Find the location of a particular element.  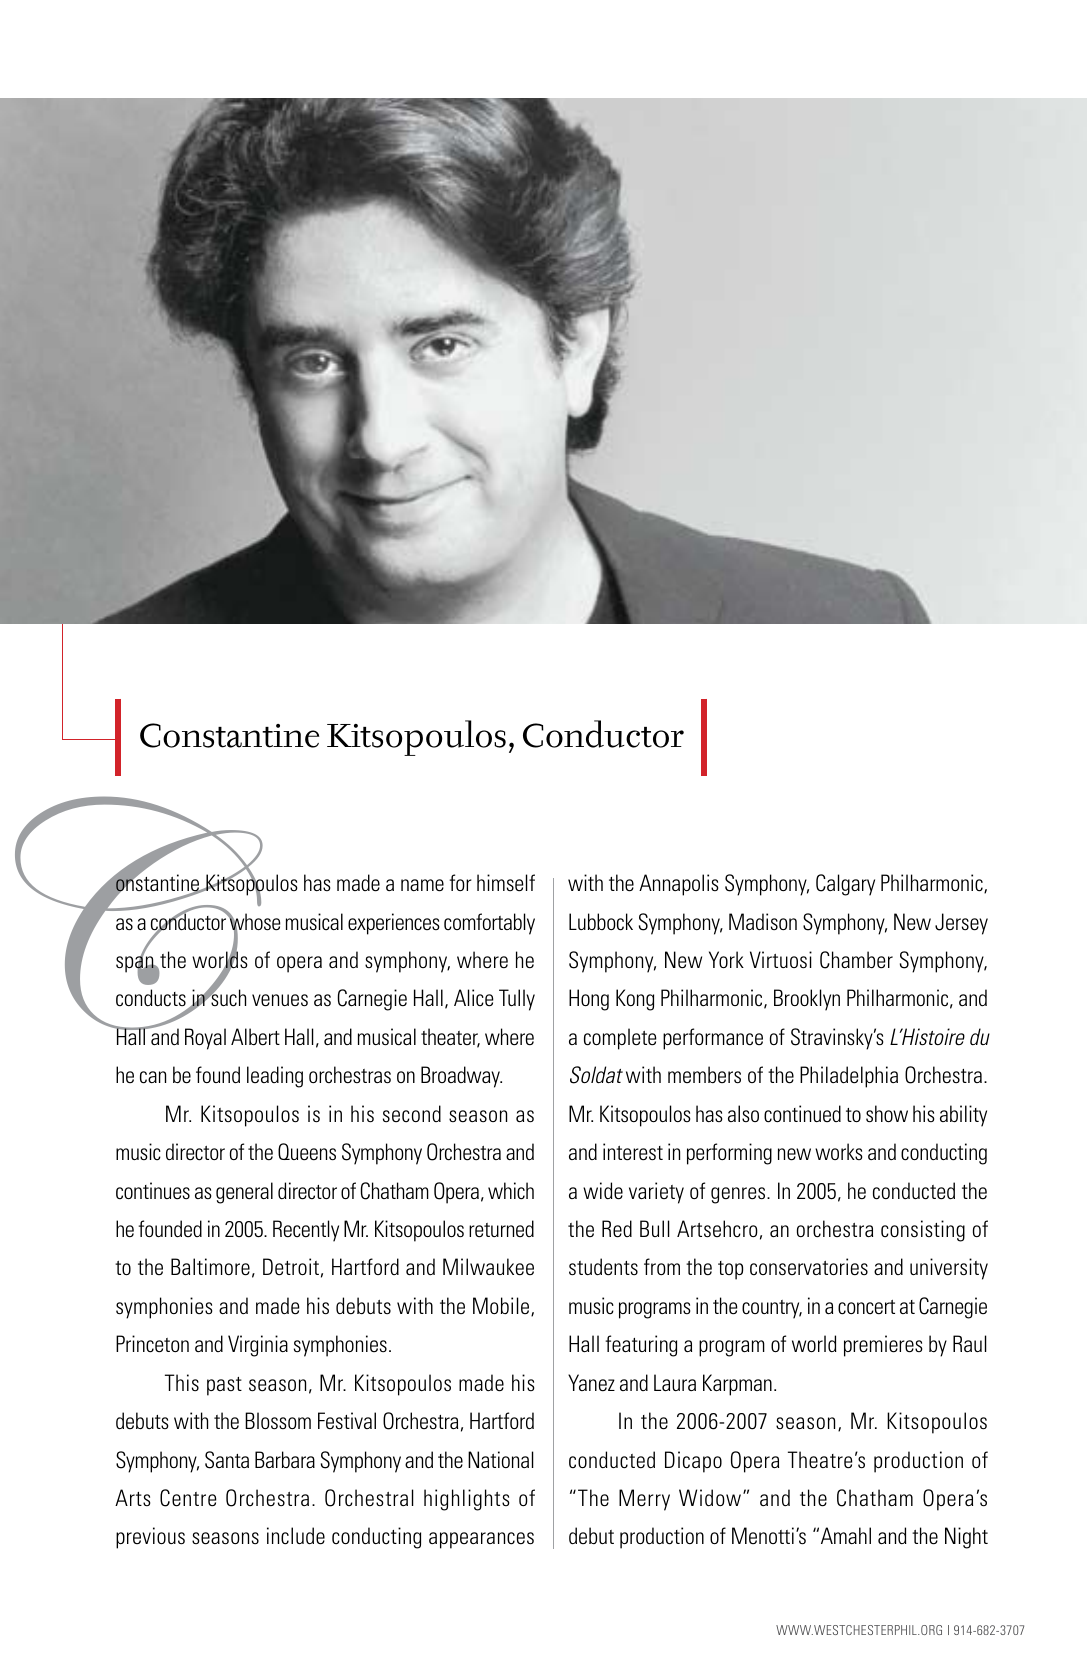

Yanez is located at coordinates (591, 1383).
